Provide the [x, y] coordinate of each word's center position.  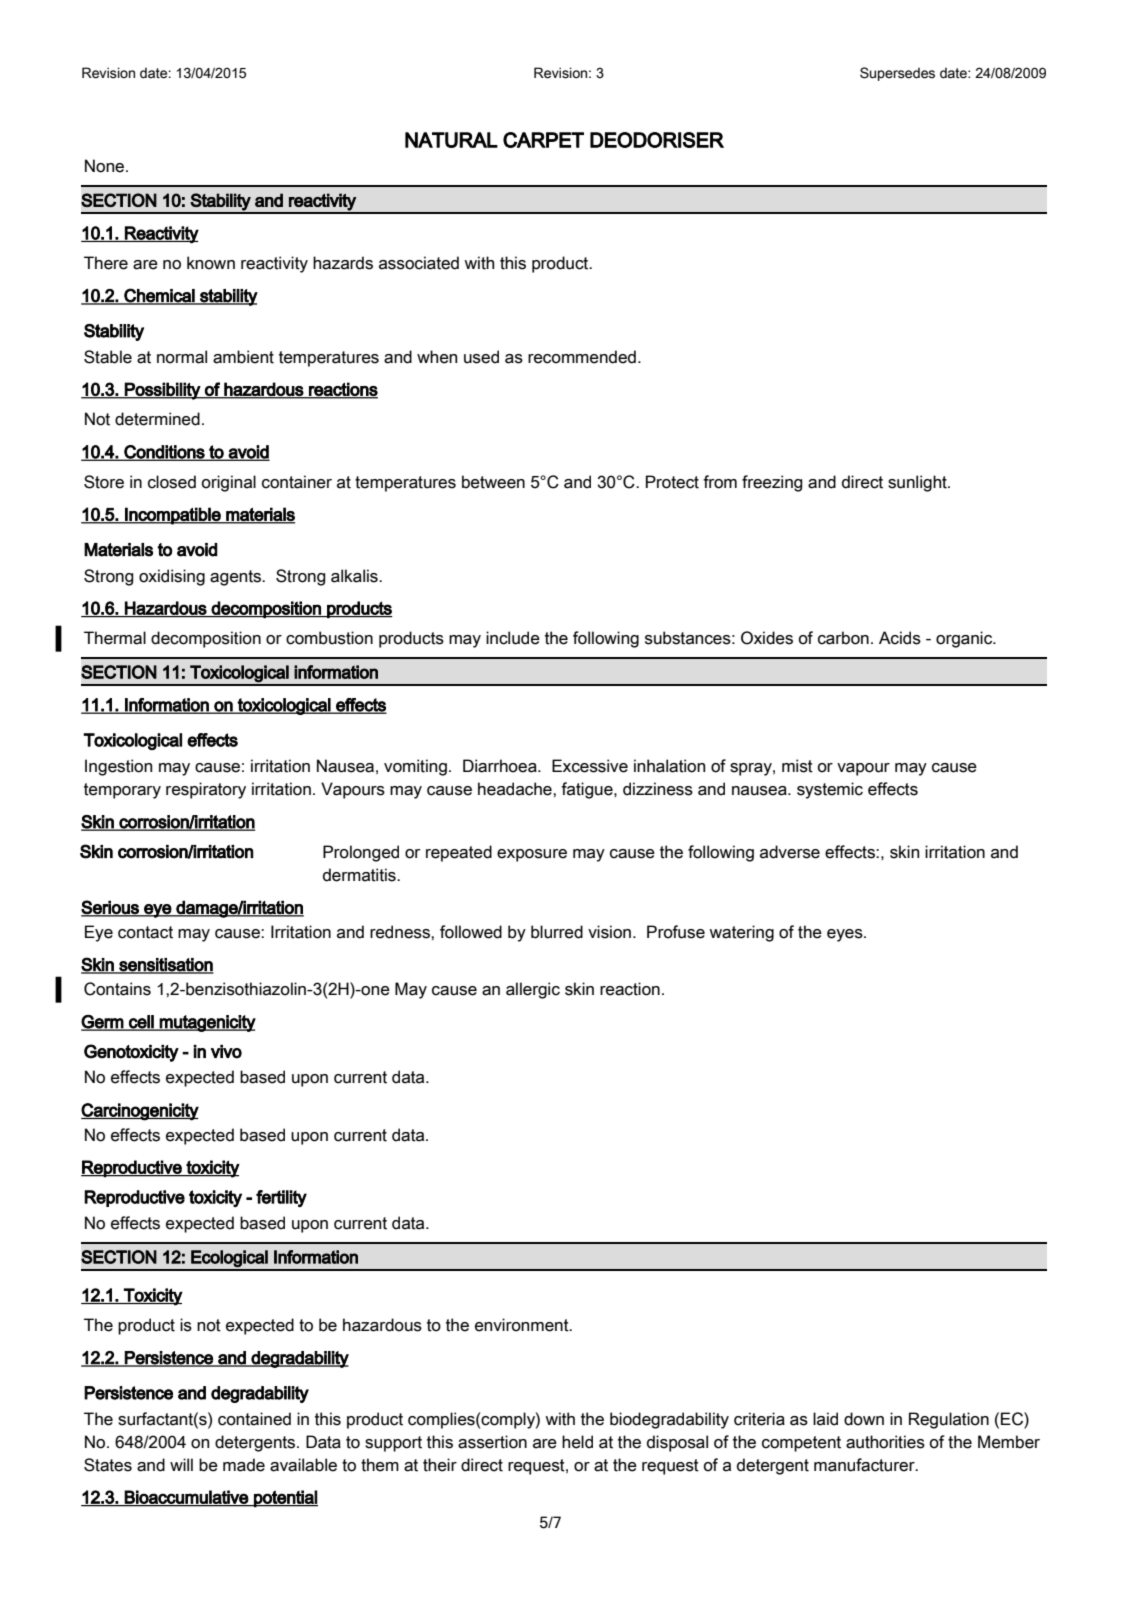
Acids [900, 638]
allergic [533, 990]
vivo [226, 1052]
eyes [846, 935]
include [513, 638]
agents [236, 578]
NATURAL [451, 140]
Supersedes [897, 74]
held [577, 1442]
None [106, 166]
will [181, 1464]
